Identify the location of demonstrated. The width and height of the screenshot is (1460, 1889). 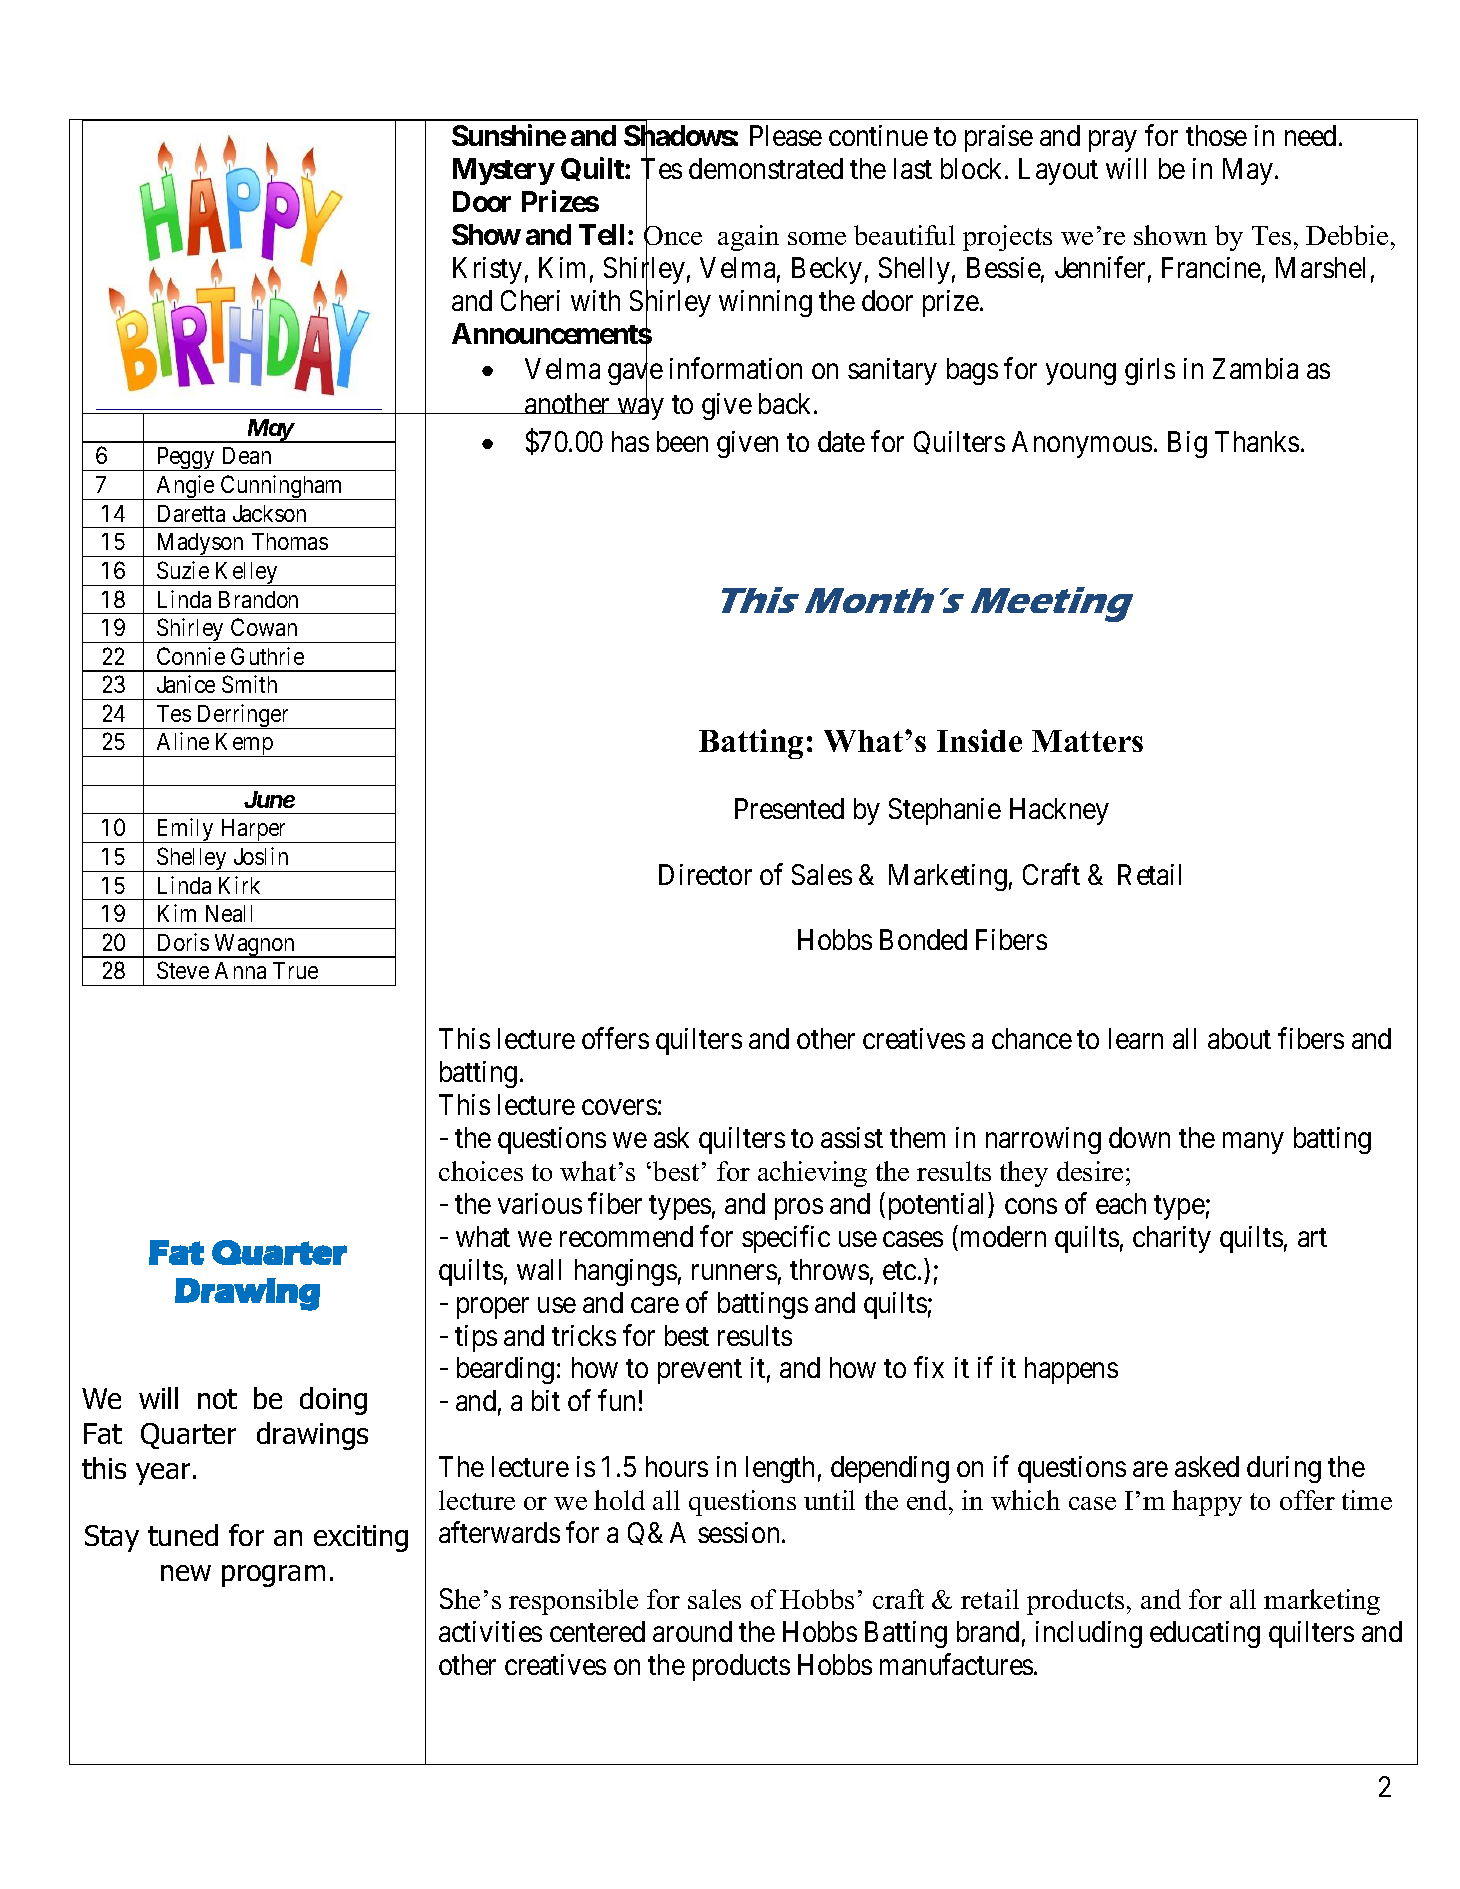
(766, 168).
